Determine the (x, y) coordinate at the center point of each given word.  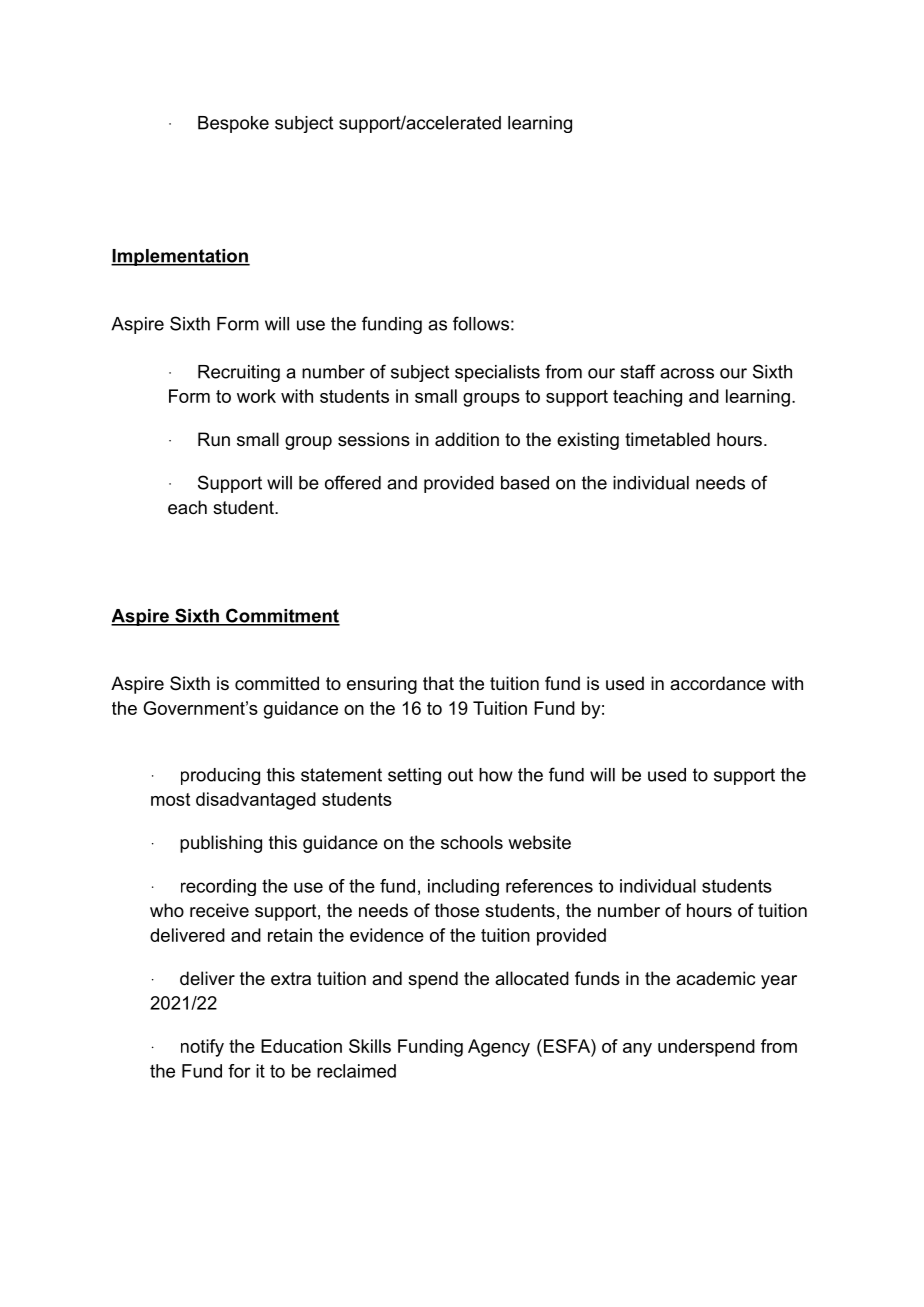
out (460, 775)
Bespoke (233, 124)
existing (588, 441)
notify (202, 1048)
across (687, 373)
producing (220, 776)
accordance (718, 683)
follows (481, 323)
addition (467, 439)
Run (214, 439)
